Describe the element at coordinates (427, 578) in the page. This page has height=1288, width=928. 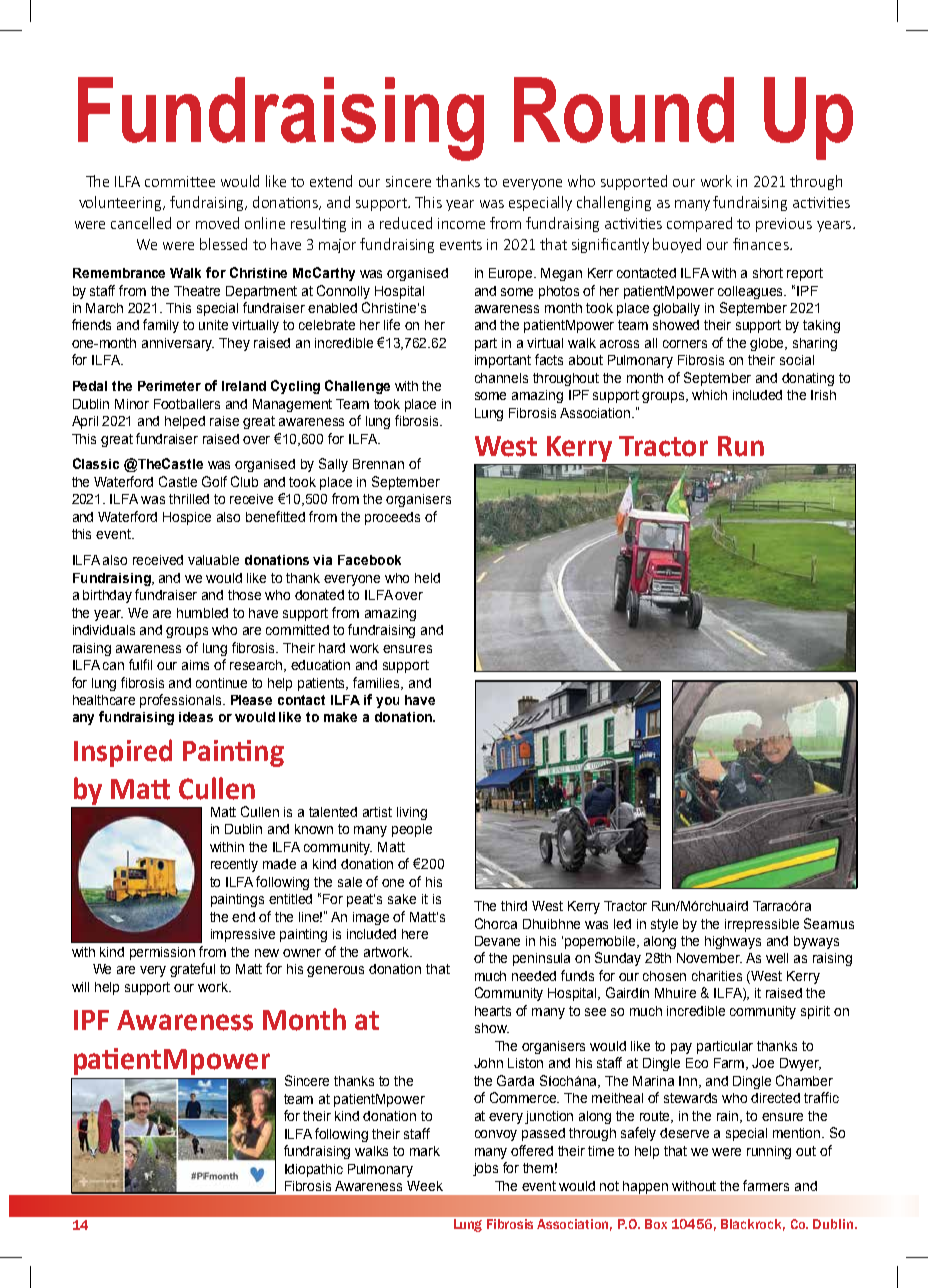
I see `held` at that location.
